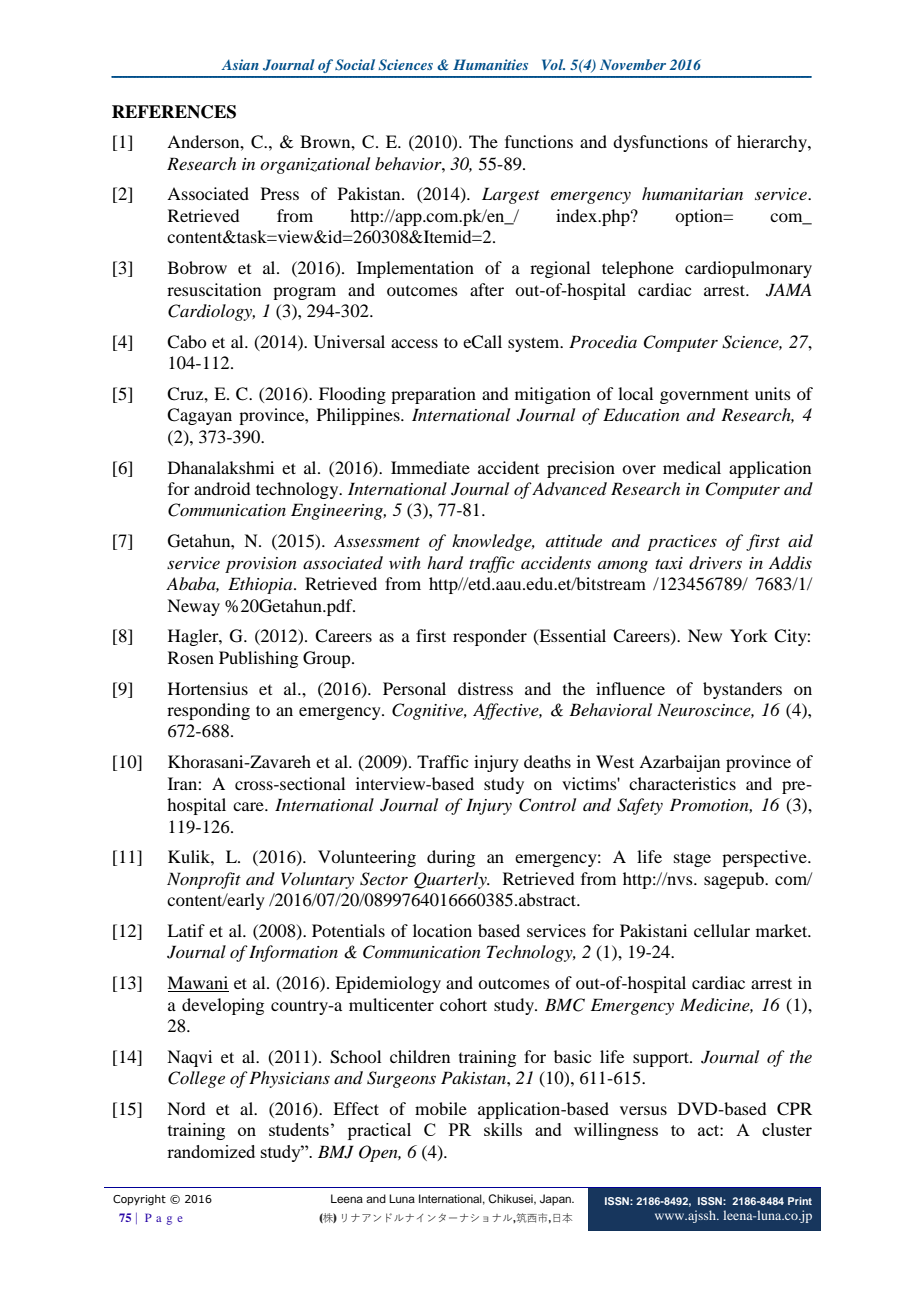  Describe the element at coordinates (240, 64) in the screenshot. I see `Asian` at that location.
